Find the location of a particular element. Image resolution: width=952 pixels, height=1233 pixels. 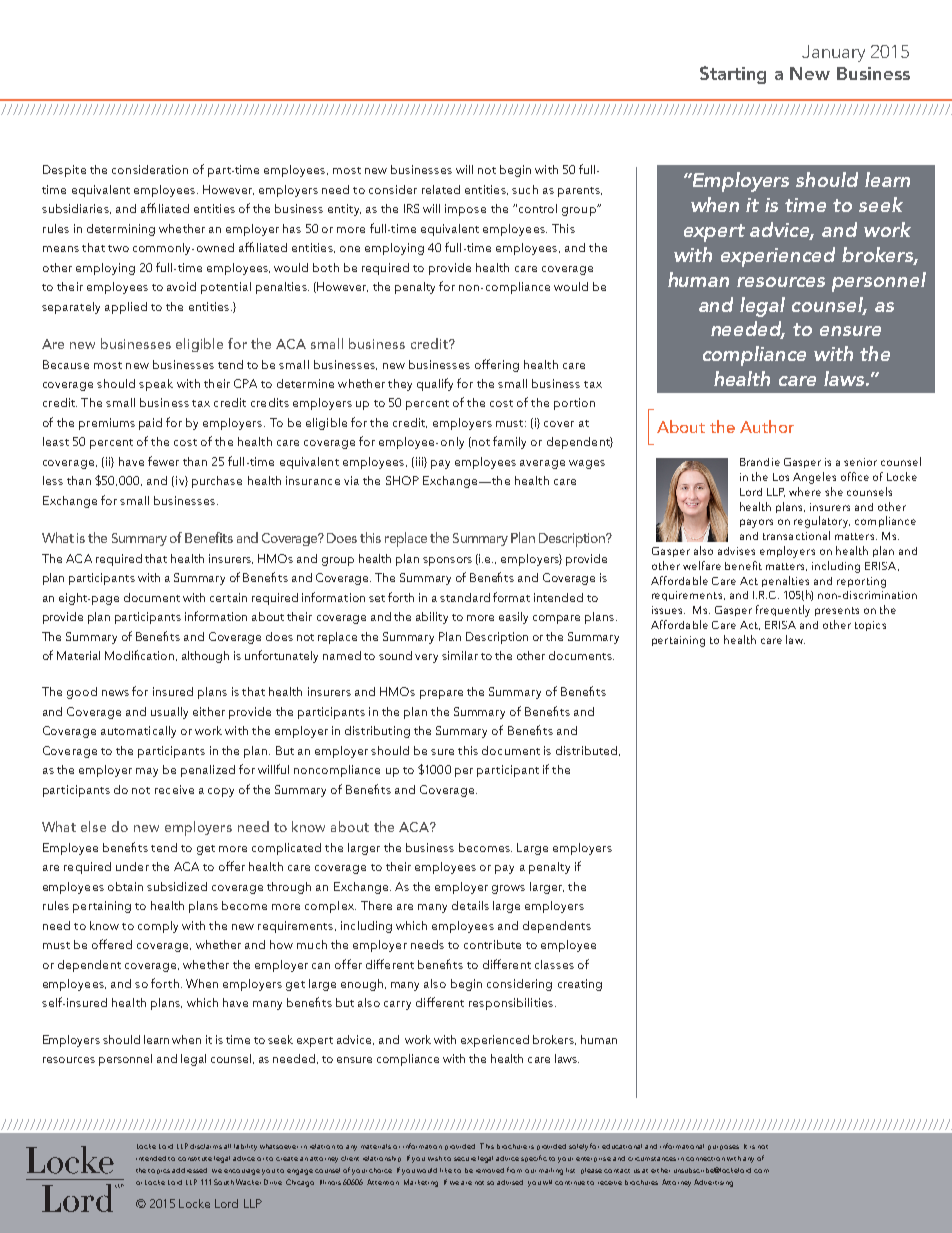

Despite is located at coordinates (64, 171).
